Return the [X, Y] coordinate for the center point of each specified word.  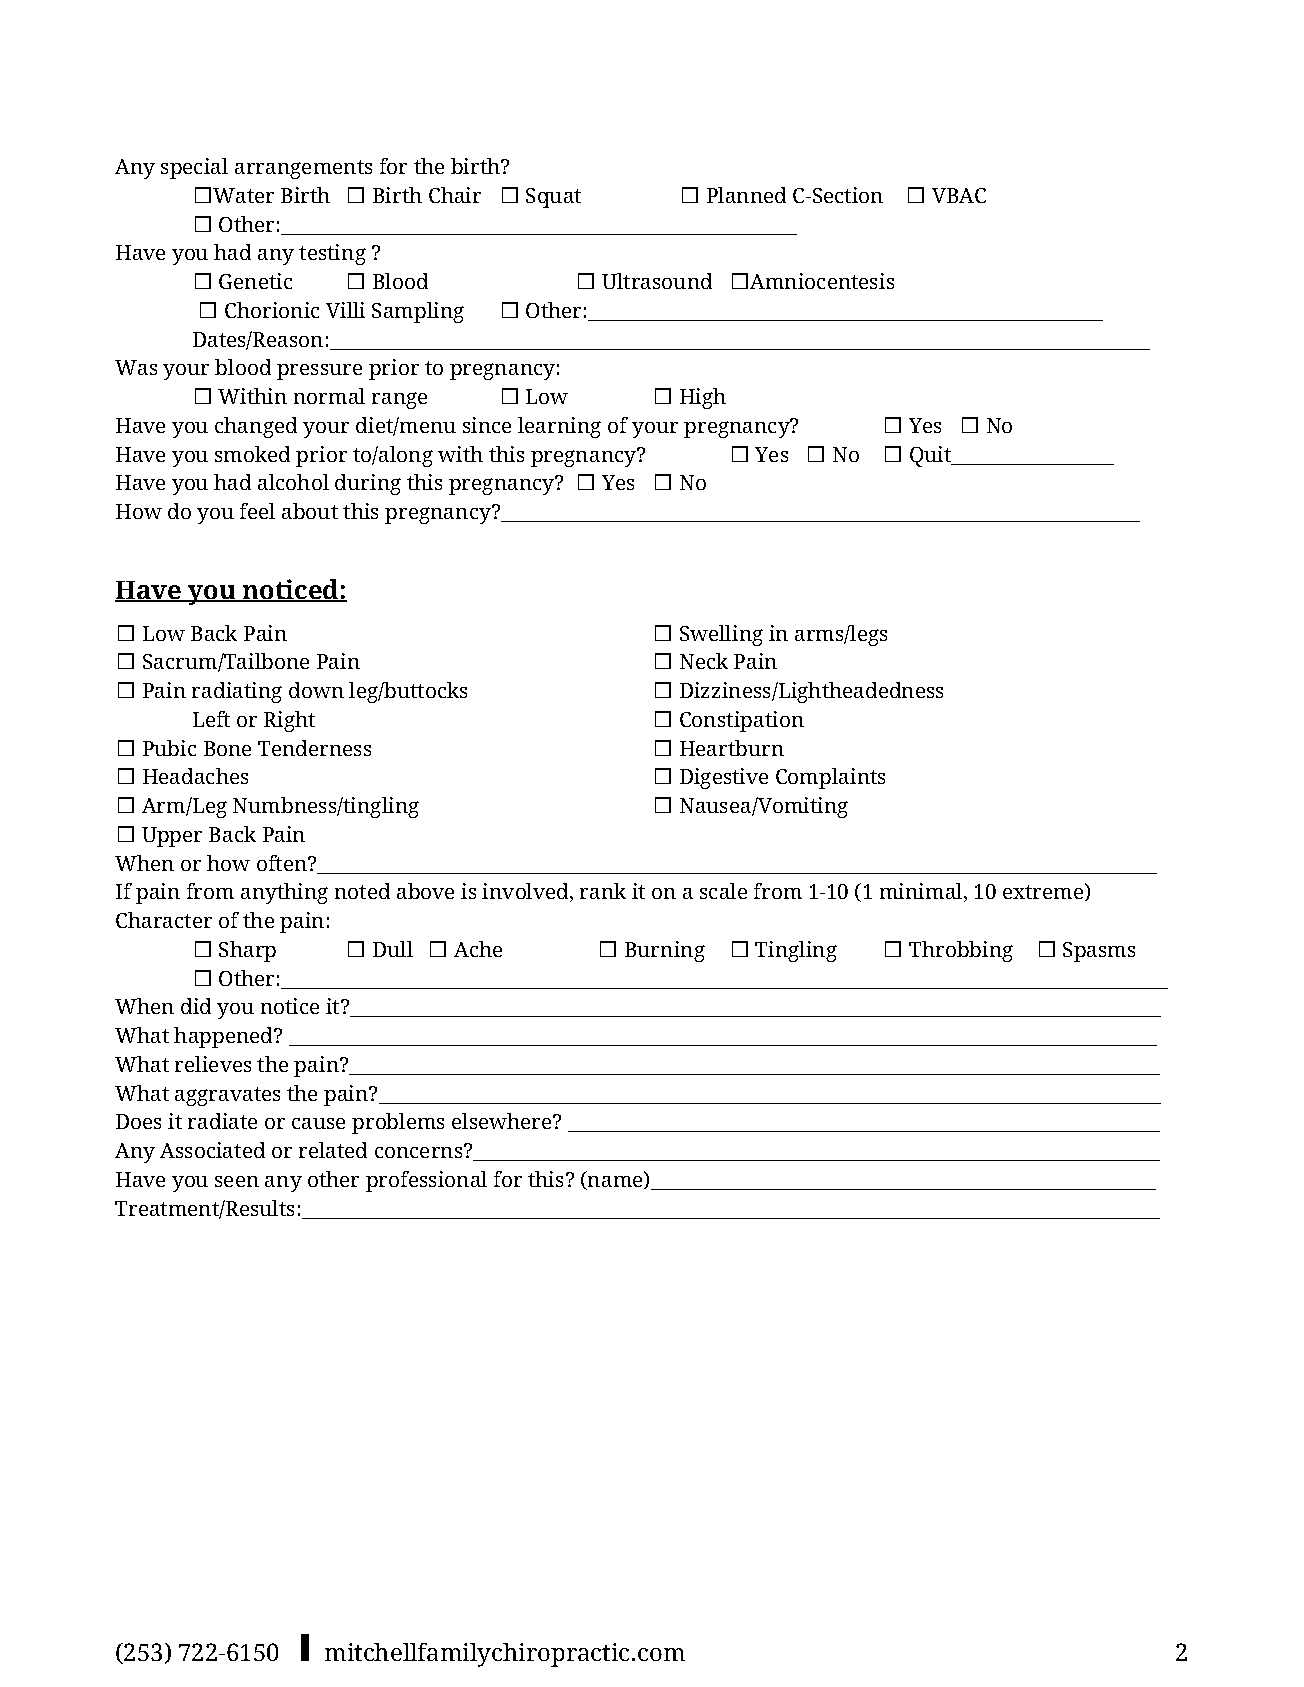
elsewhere [503, 1121]
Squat [553, 198]
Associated [212, 1150]
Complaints [830, 778]
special [194, 168]
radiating [237, 692]
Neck [704, 661]
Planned [746, 195]
